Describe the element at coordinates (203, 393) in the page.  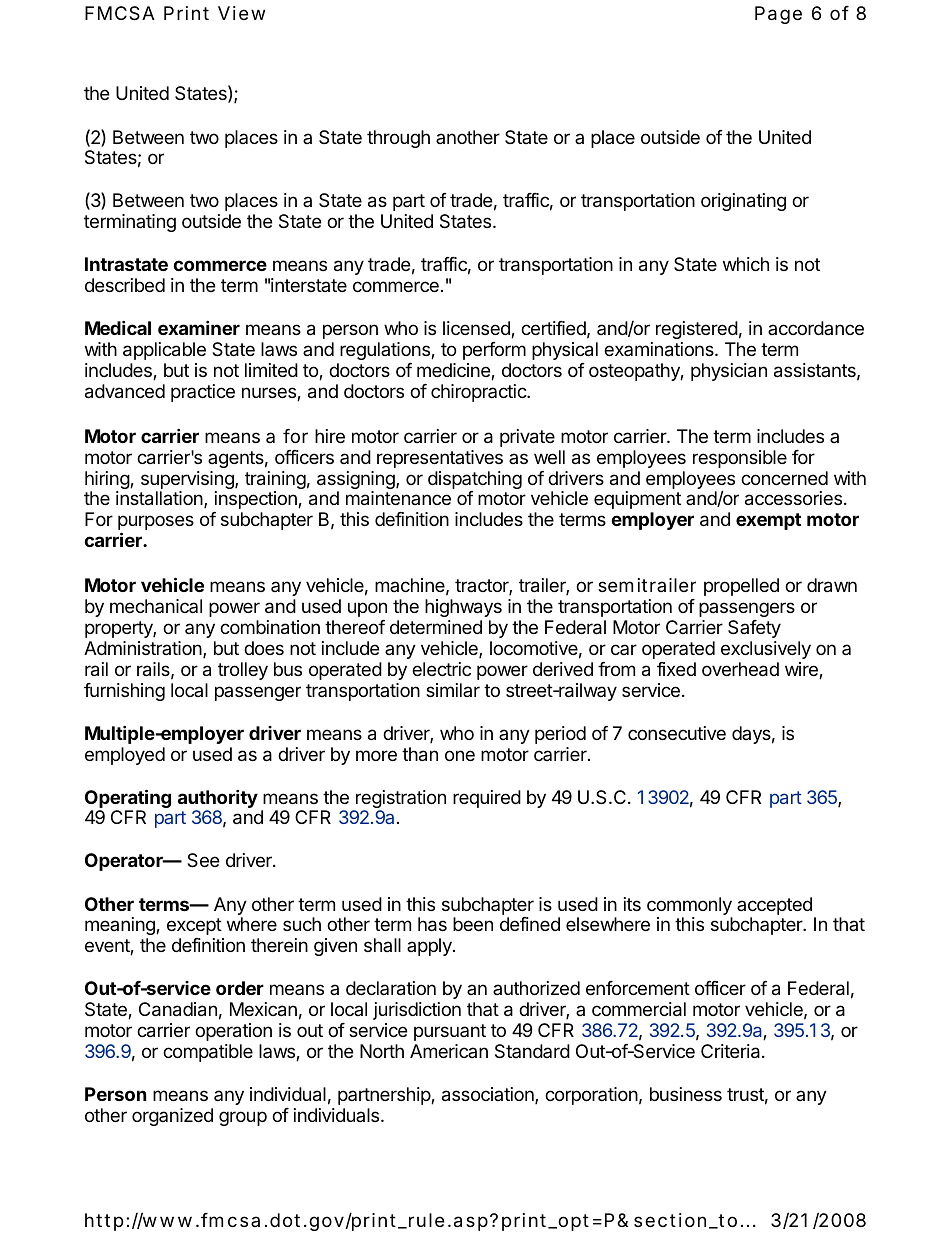
I see `practice` at that location.
